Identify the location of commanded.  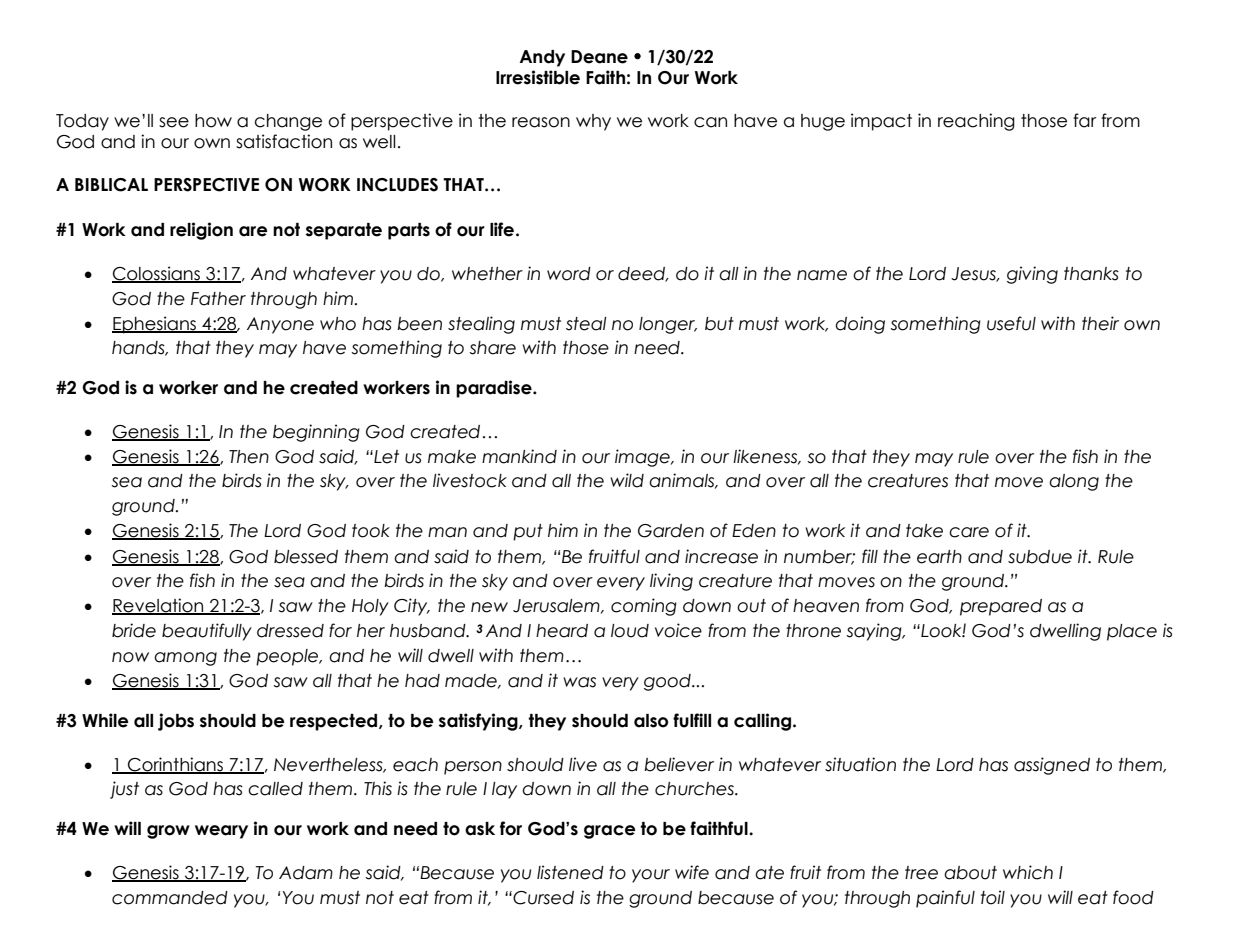
(170, 898).
